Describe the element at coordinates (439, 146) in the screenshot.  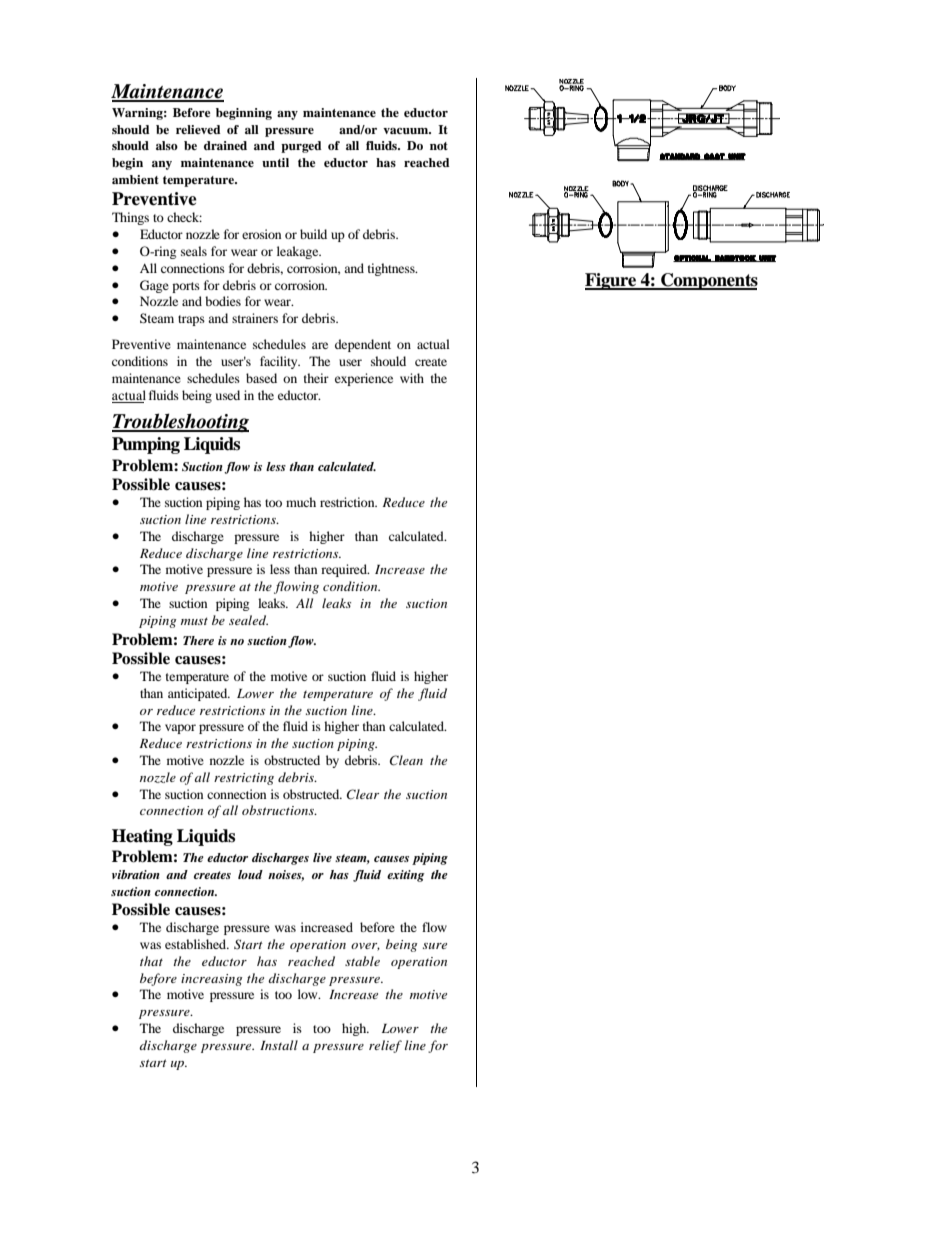
I see `not` at that location.
